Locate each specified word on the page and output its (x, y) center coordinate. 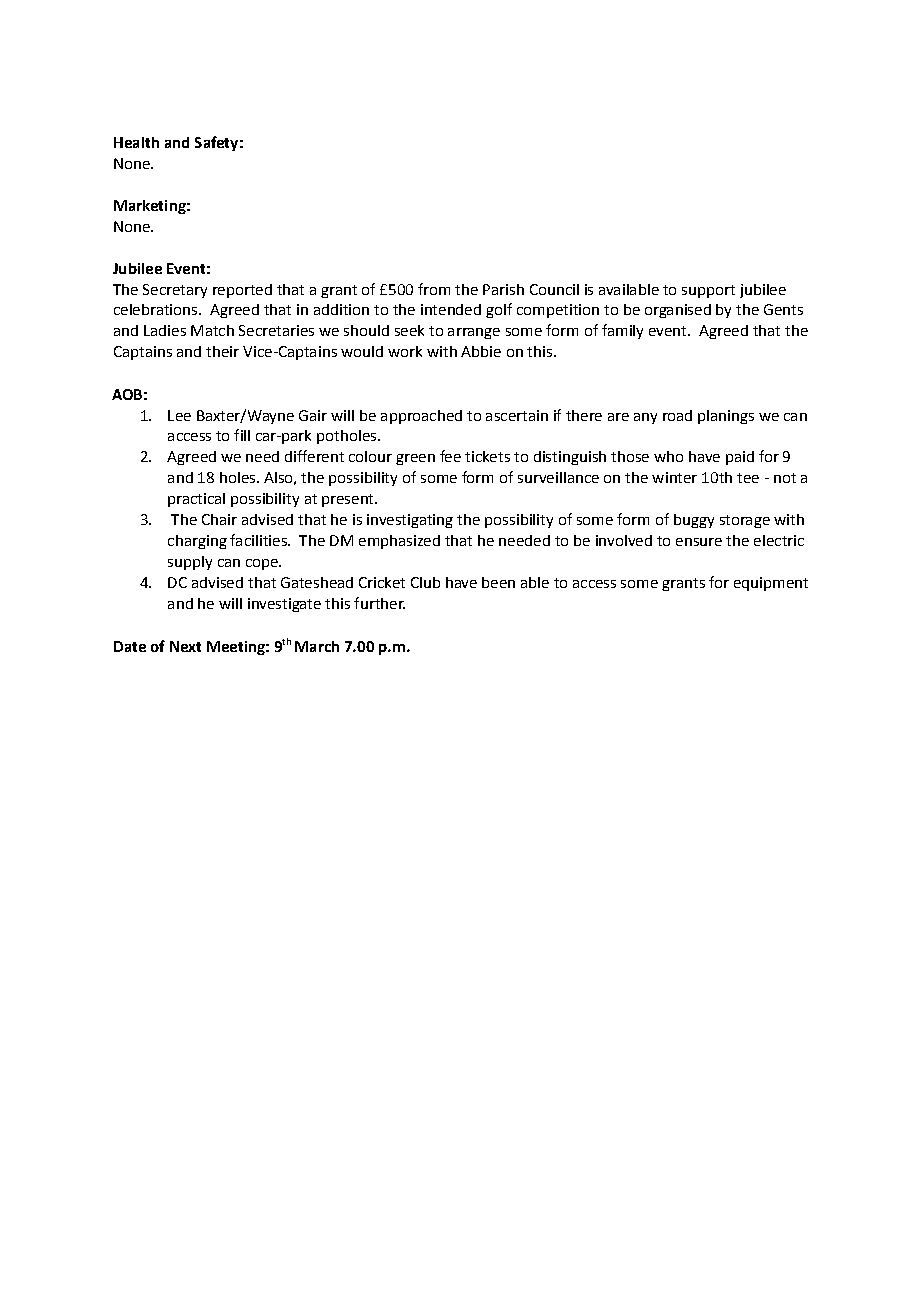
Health (136, 142)
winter (674, 477)
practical (196, 500)
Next (185, 646)
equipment (771, 584)
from (434, 289)
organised (678, 311)
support (708, 291)
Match (212, 330)
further (379, 603)
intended (451, 309)
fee (450, 456)
